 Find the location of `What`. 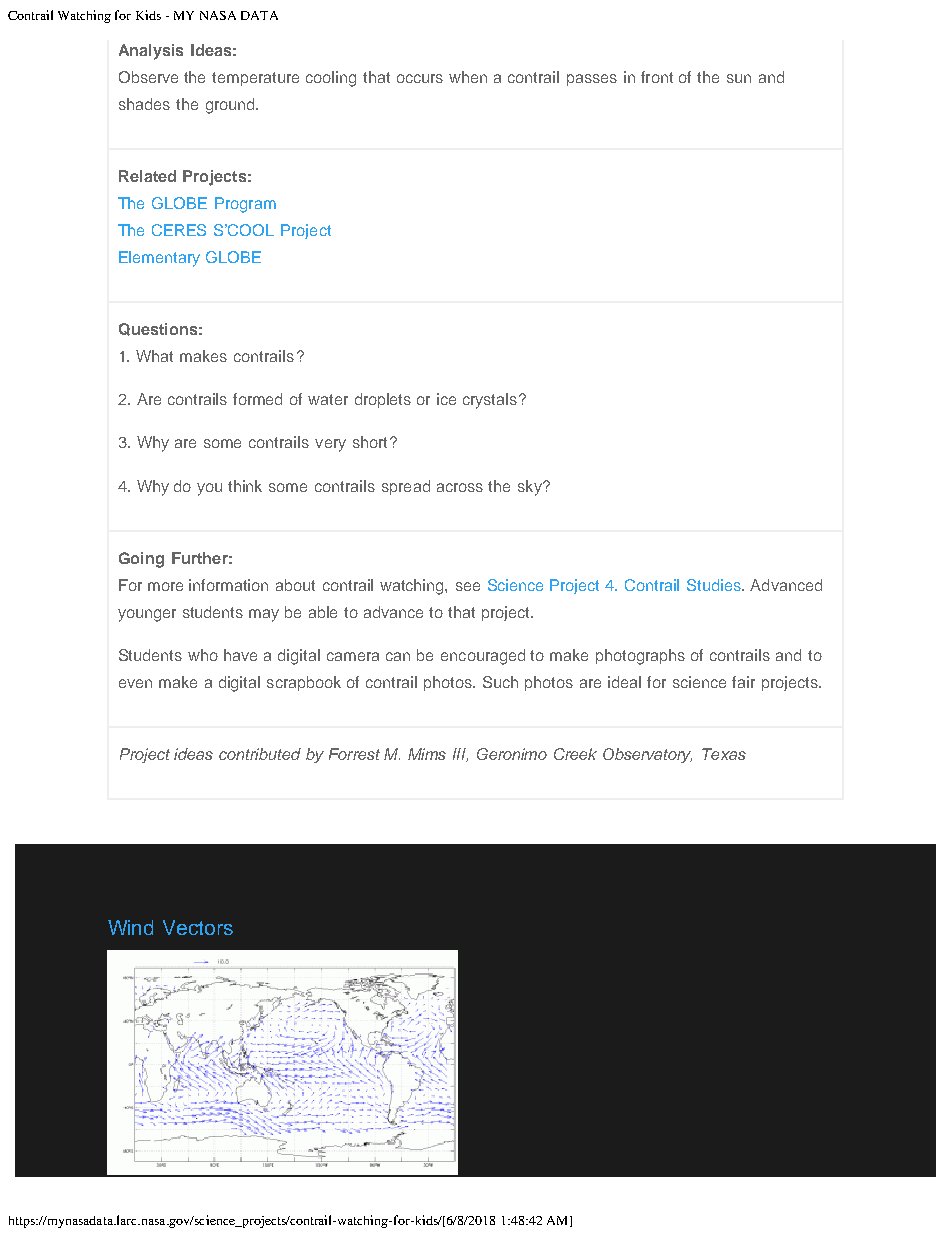

What is located at coordinates (154, 356).
